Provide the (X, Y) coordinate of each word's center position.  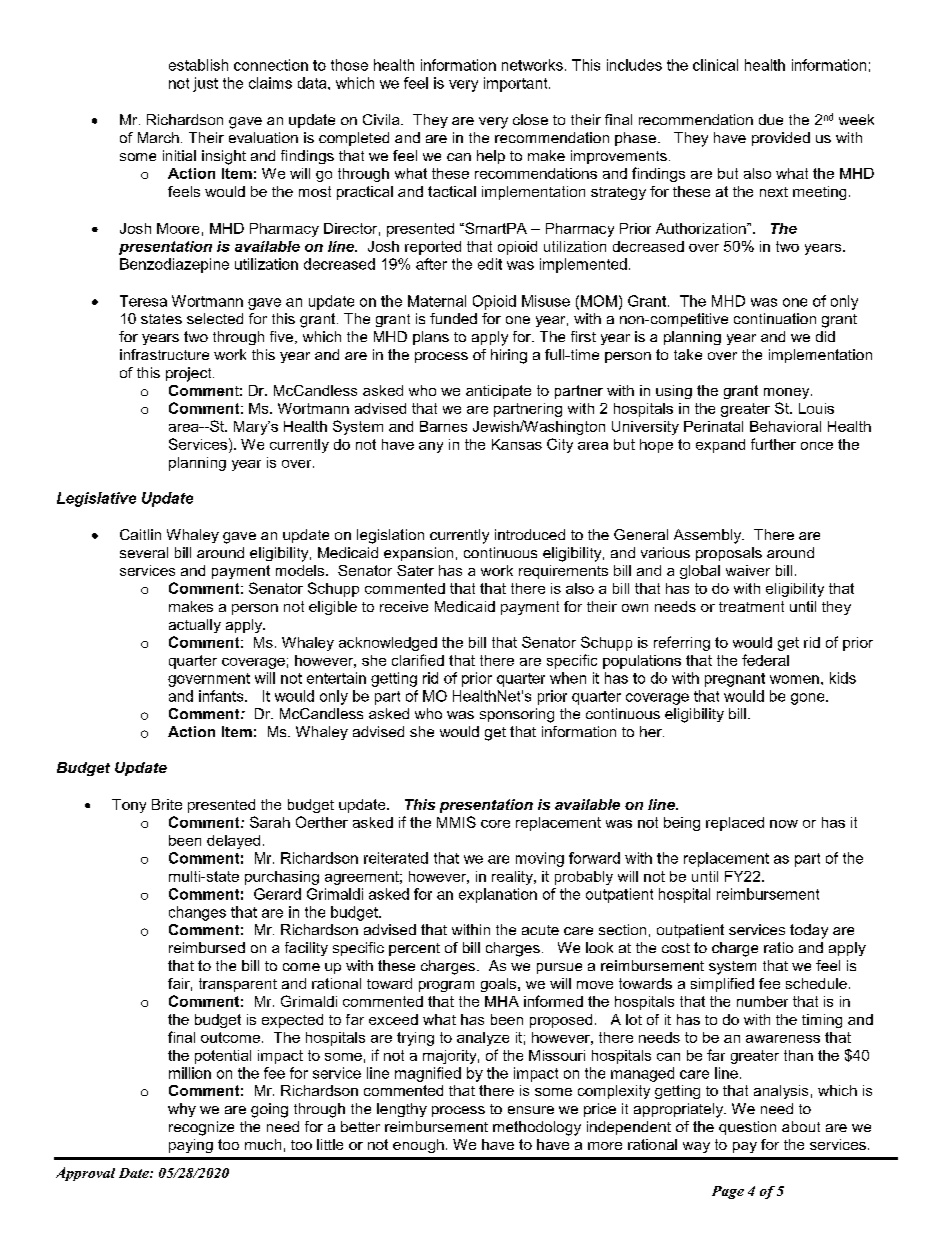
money (788, 393)
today (809, 931)
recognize (201, 1128)
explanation (498, 895)
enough (418, 1146)
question (747, 1128)
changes (197, 913)
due (771, 119)
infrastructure (164, 354)
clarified (418, 660)
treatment (751, 606)
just (205, 84)
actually (195, 626)
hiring (509, 356)
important (517, 84)
